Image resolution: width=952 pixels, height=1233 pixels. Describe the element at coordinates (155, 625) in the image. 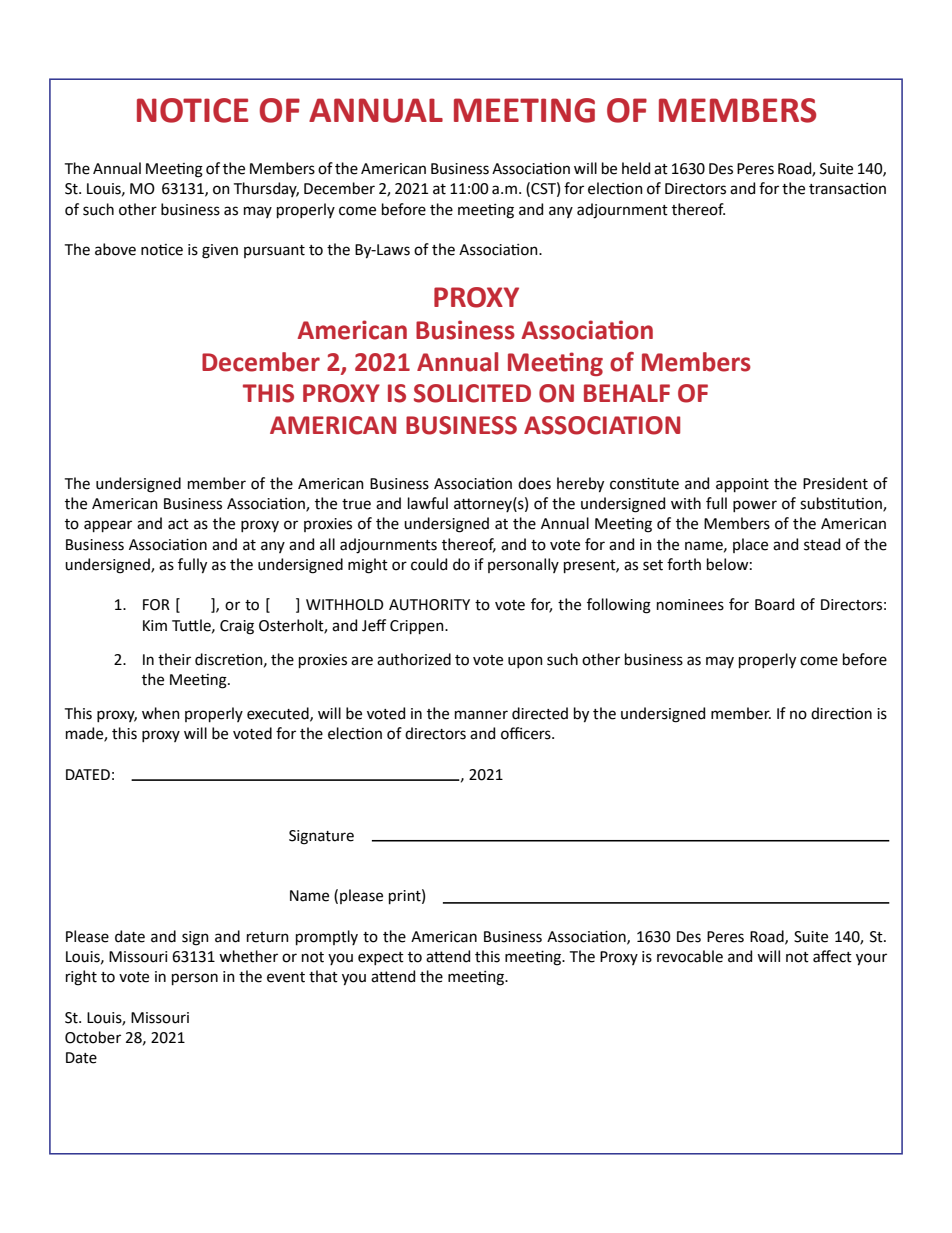

I see `Kim` at that location.
